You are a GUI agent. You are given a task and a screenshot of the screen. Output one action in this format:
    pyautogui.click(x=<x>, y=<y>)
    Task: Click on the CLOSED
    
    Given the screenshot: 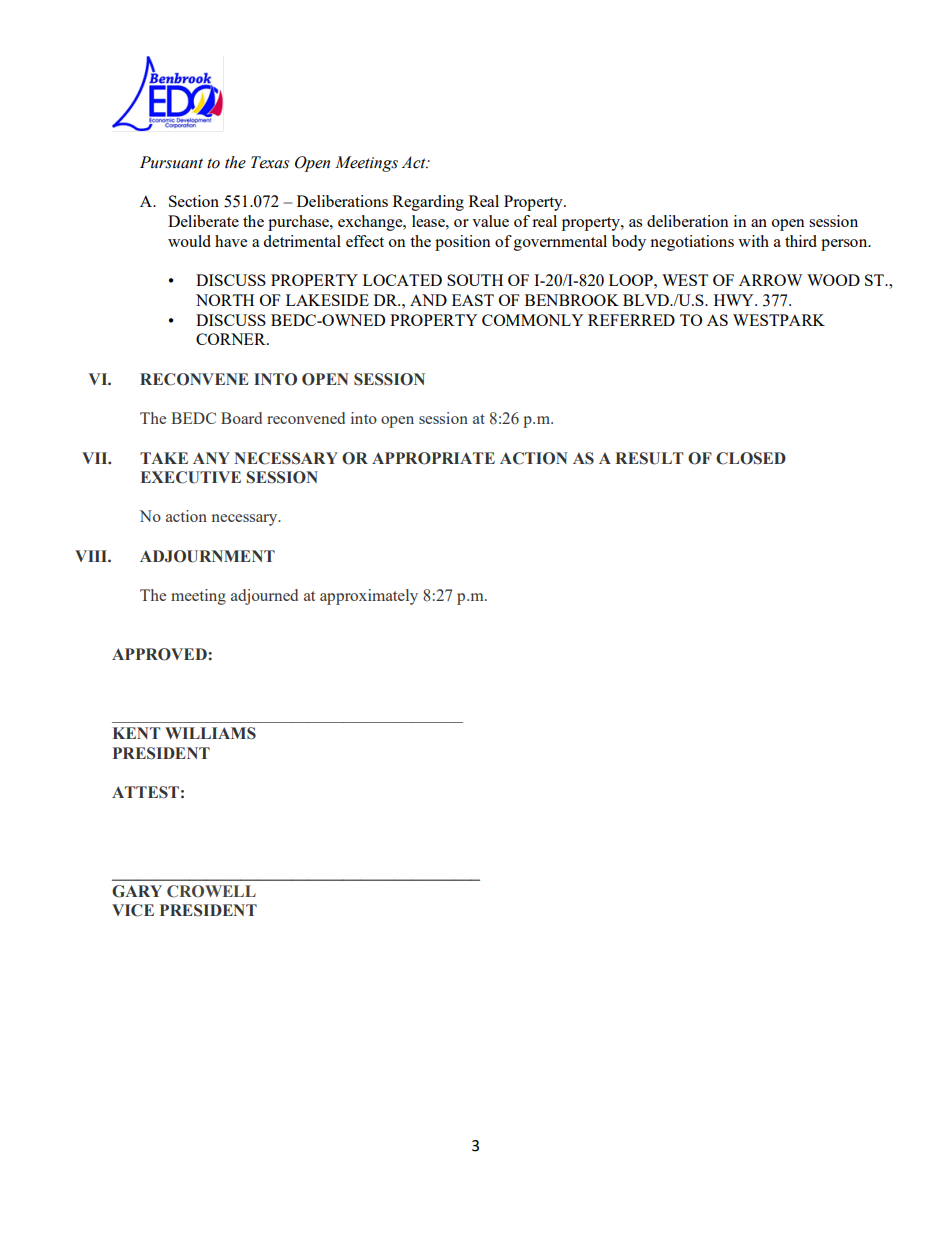 What is the action you would take?
    pyautogui.click(x=751, y=458)
